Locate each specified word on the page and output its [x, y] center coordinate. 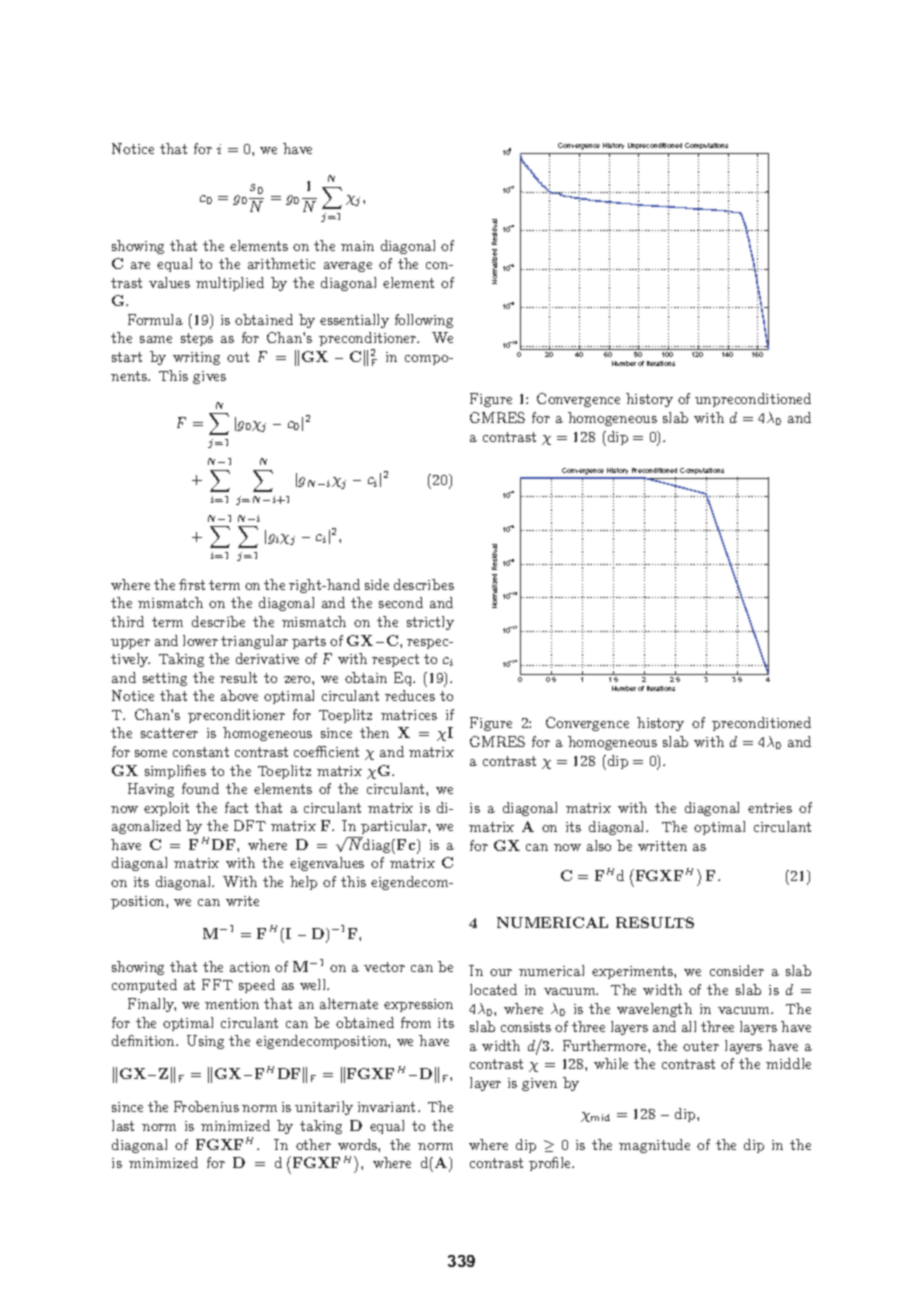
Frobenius [206, 1106]
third [127, 621]
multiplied [230, 284]
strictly [430, 623]
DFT [250, 825]
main [357, 246]
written [662, 846]
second [401, 602]
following [424, 321]
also [599, 845]
